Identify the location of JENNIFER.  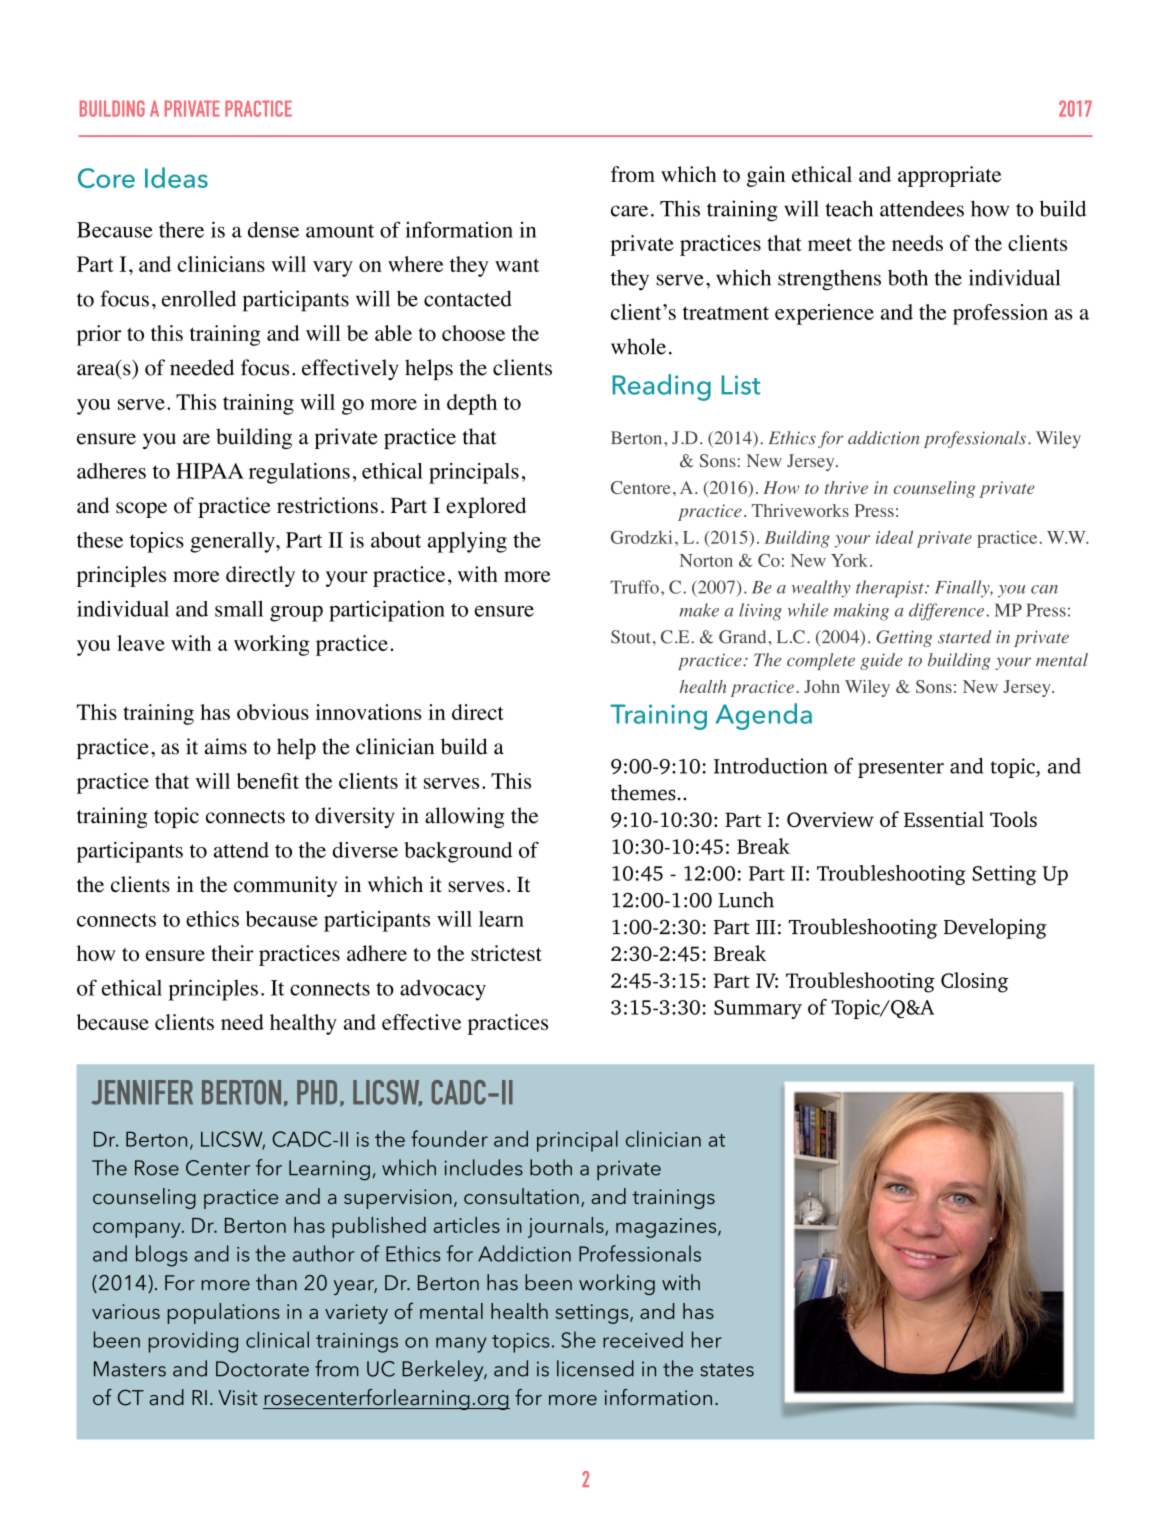
(142, 1092).
